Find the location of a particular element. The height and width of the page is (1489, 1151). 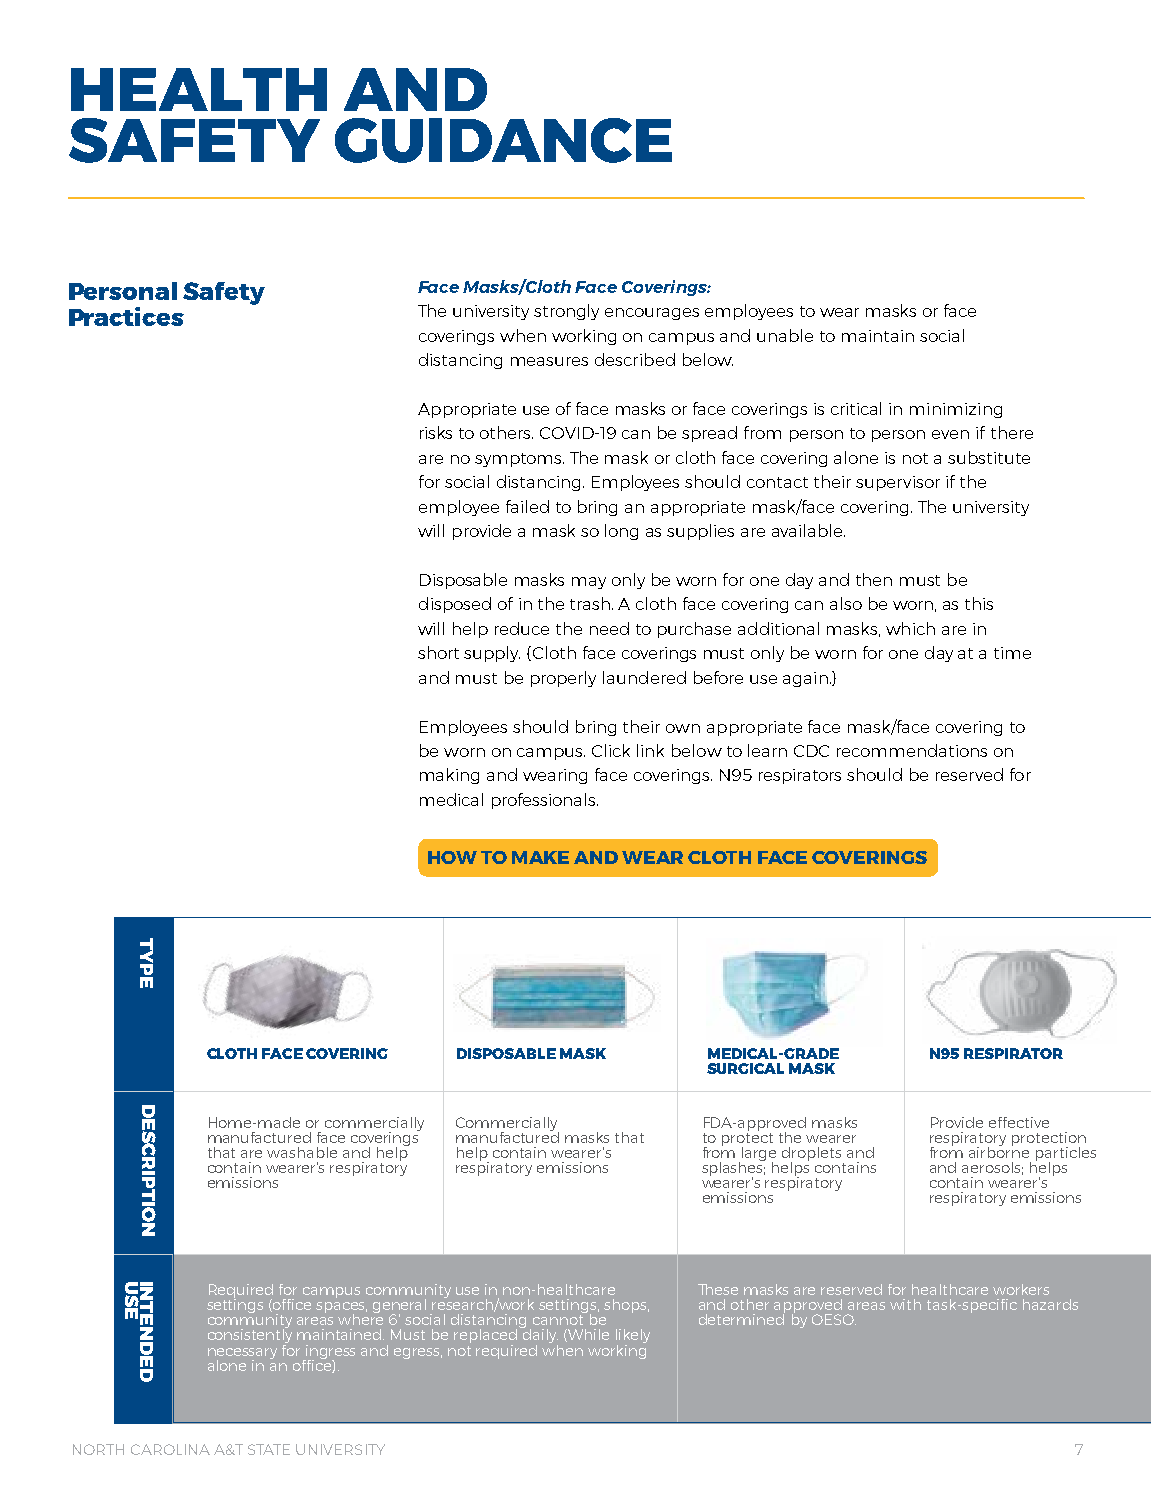

CAROLINA is located at coordinates (170, 1449).
